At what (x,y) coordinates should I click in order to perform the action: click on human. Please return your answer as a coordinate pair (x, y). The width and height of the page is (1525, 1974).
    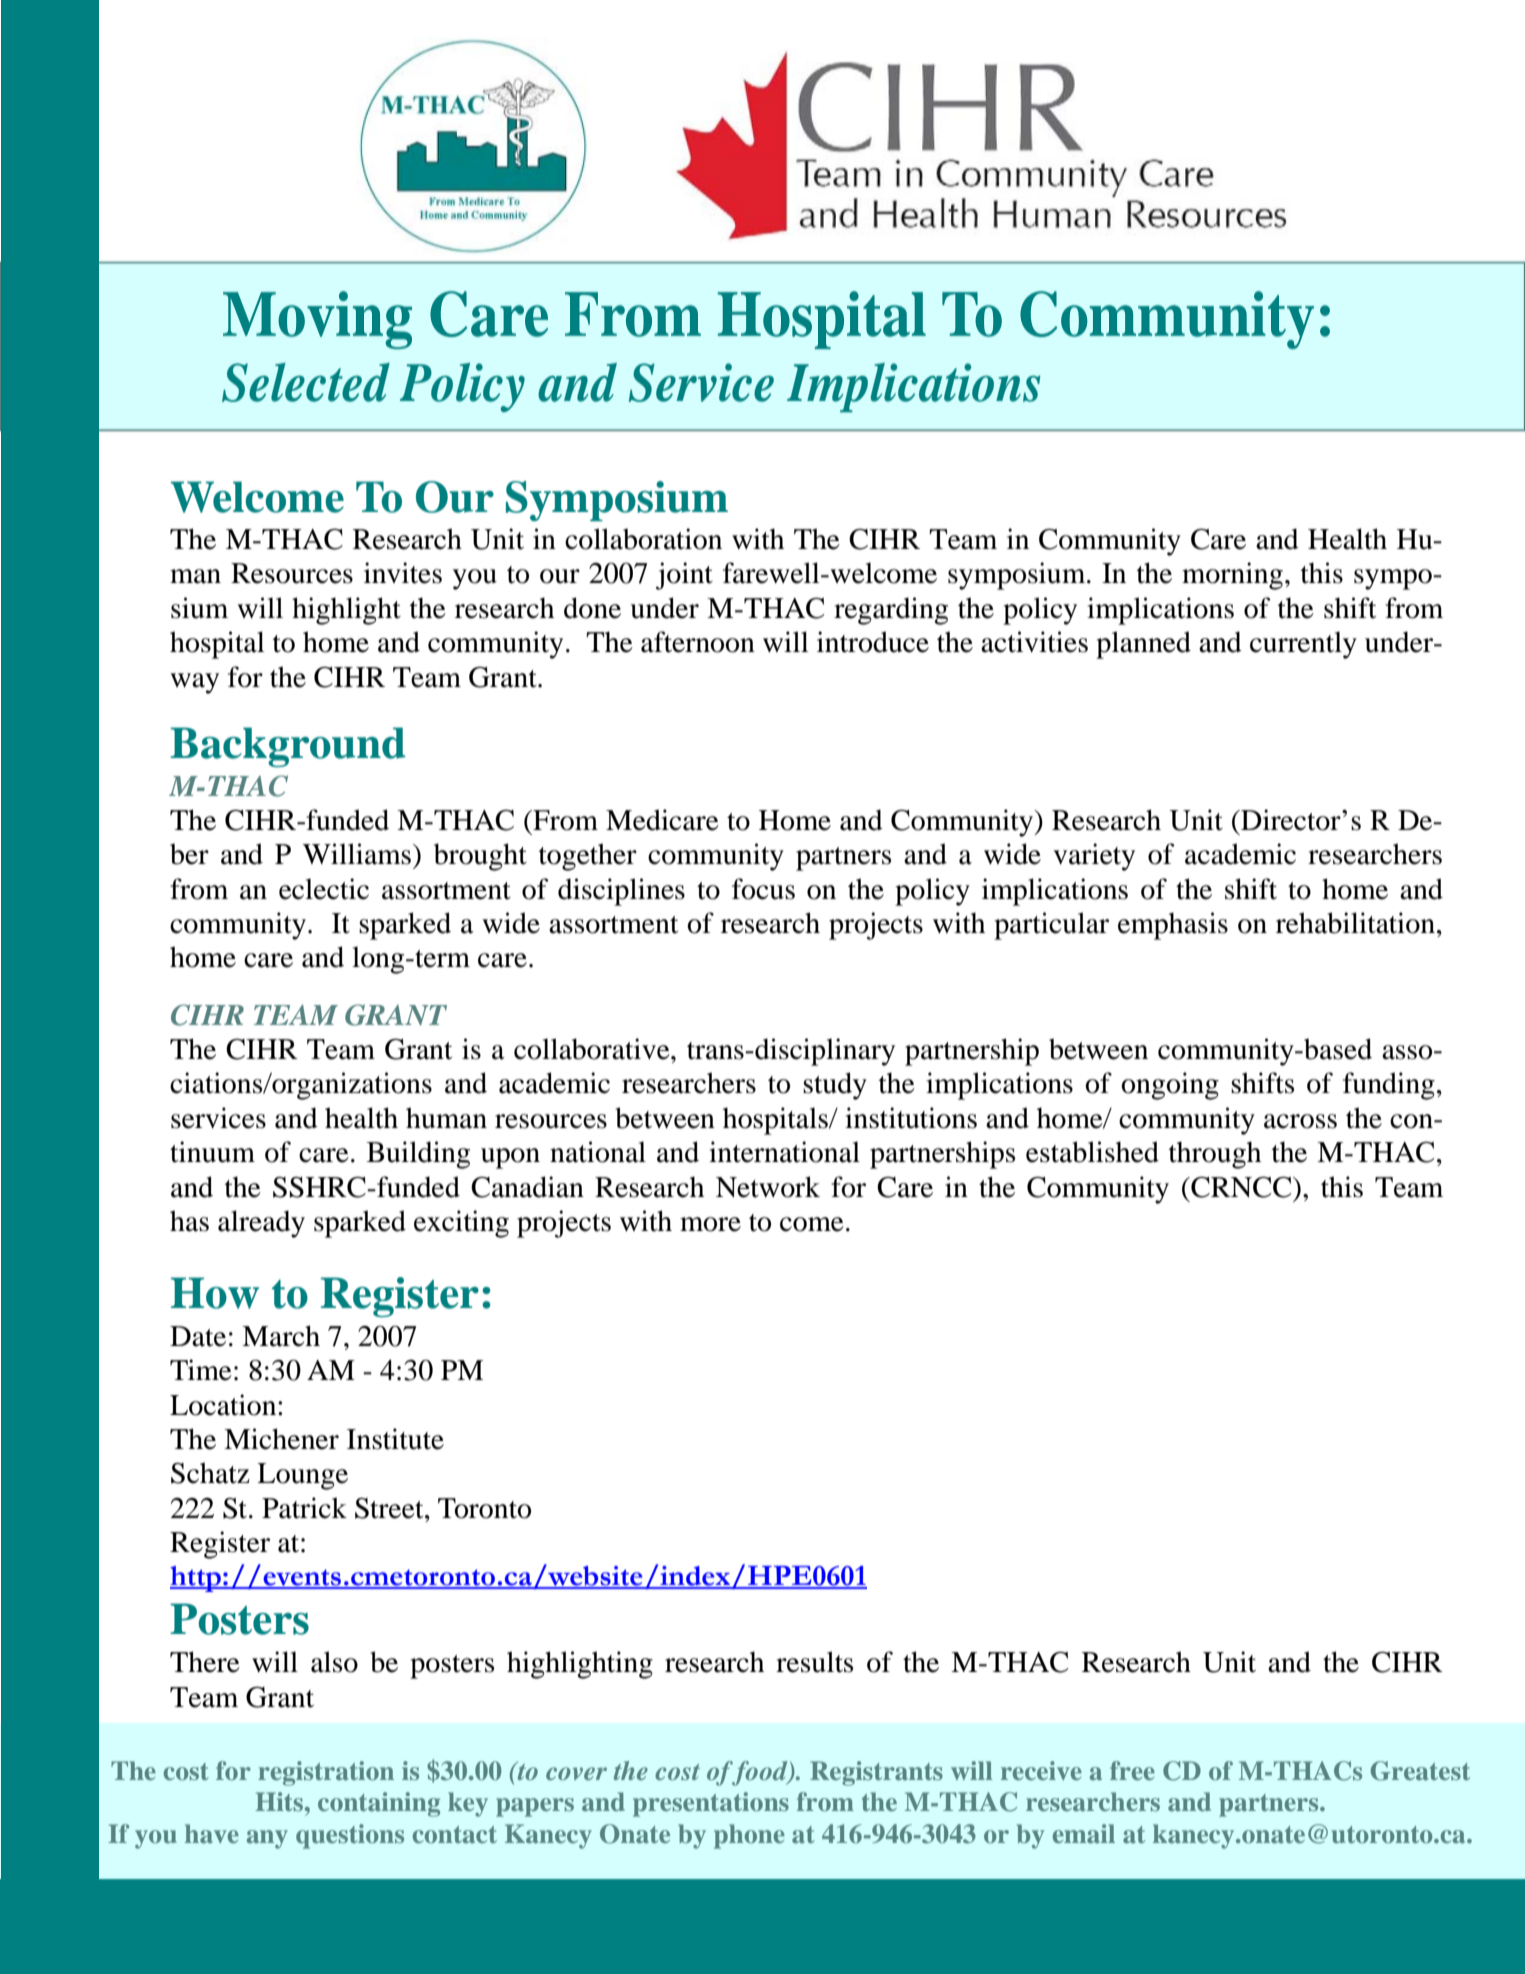
    Looking at the image, I should click on (446, 1118).
